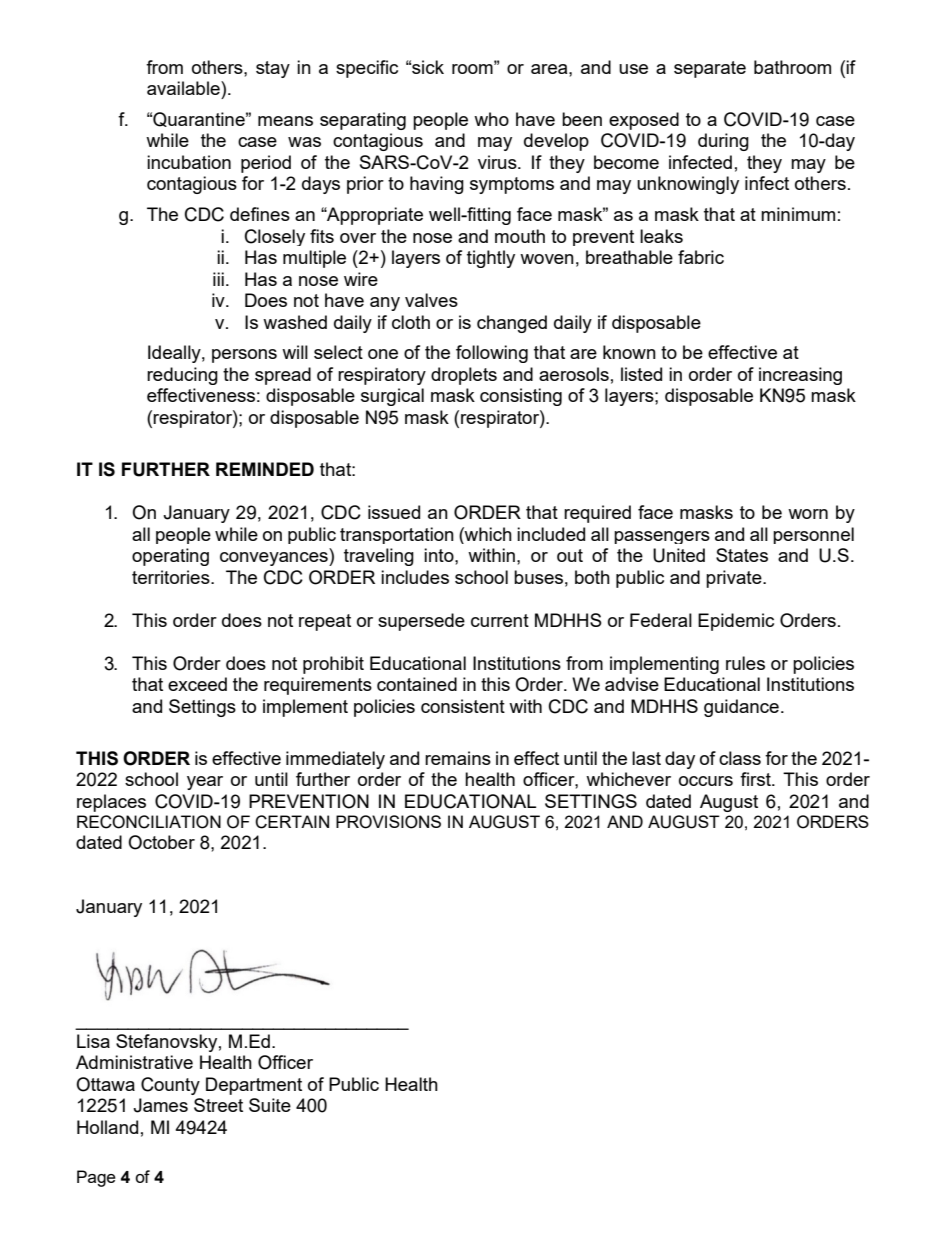 This page has width=952, height=1233. Describe the element at coordinates (463, 706) in the page. I see `consistent` at that location.
